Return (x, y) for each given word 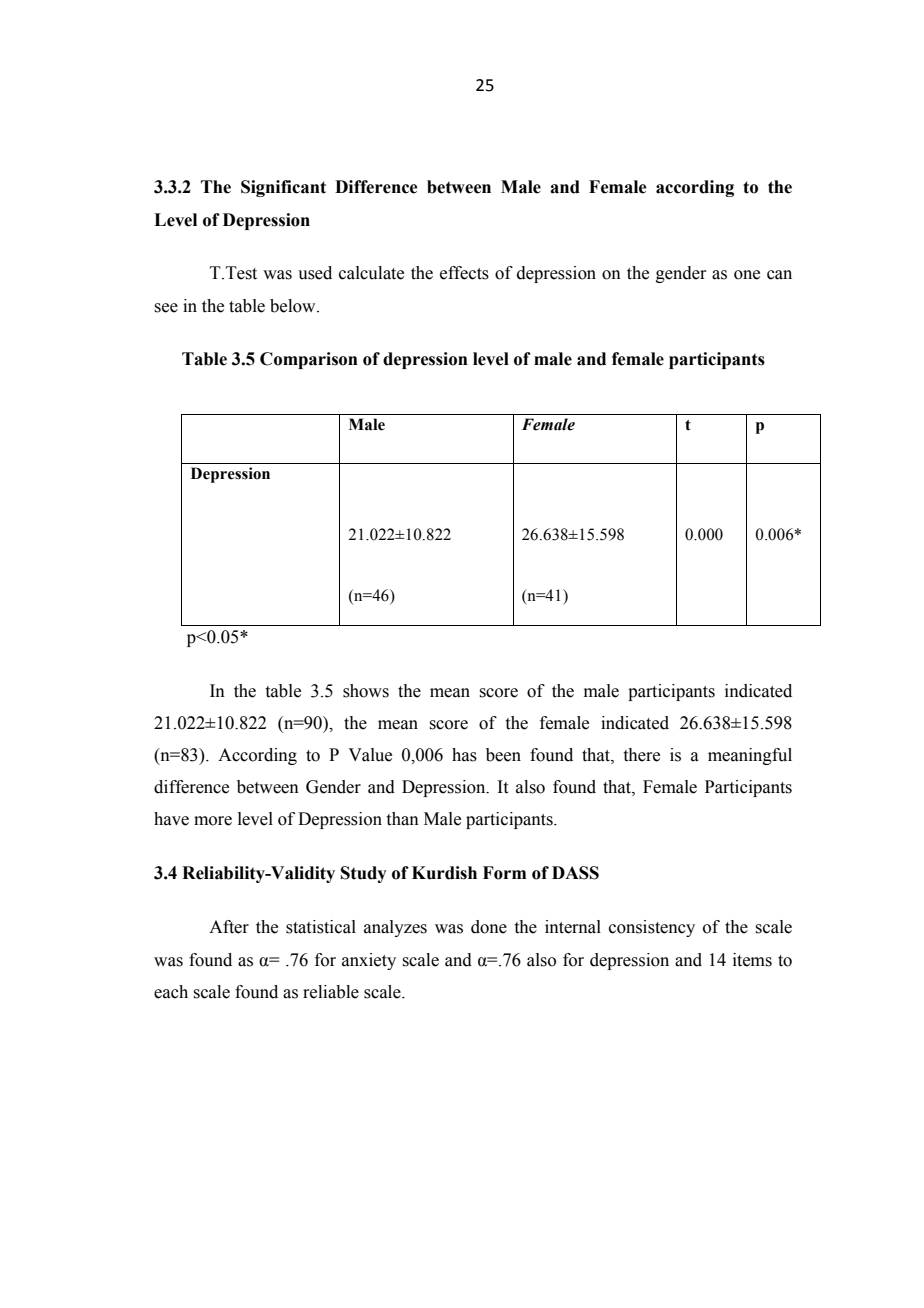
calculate (371, 273)
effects (464, 273)
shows (366, 691)
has (464, 755)
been (503, 755)
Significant (283, 188)
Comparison (309, 360)
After (229, 927)
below (294, 306)
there (642, 755)
